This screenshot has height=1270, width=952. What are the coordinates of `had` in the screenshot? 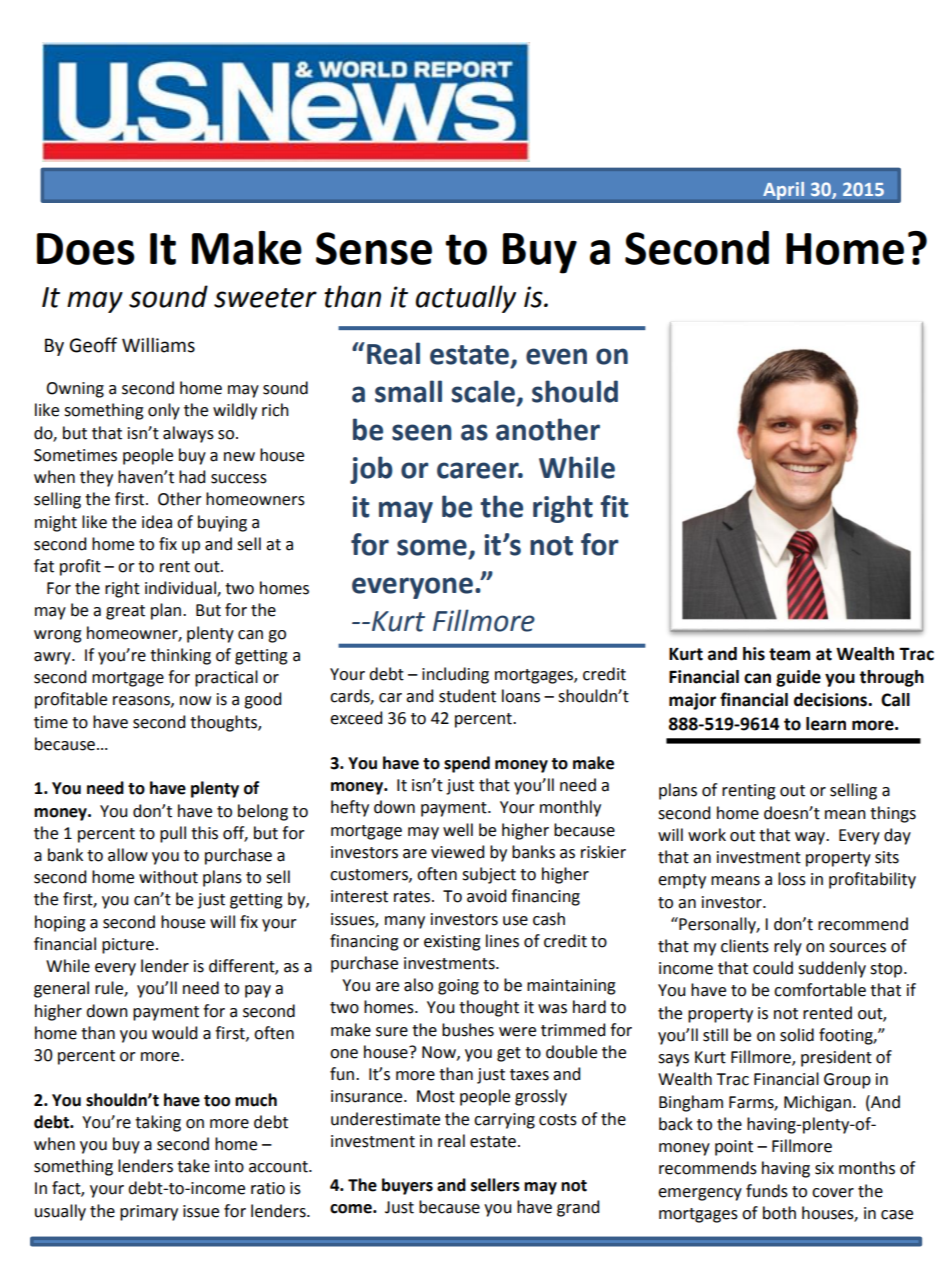 It's located at (192, 477).
